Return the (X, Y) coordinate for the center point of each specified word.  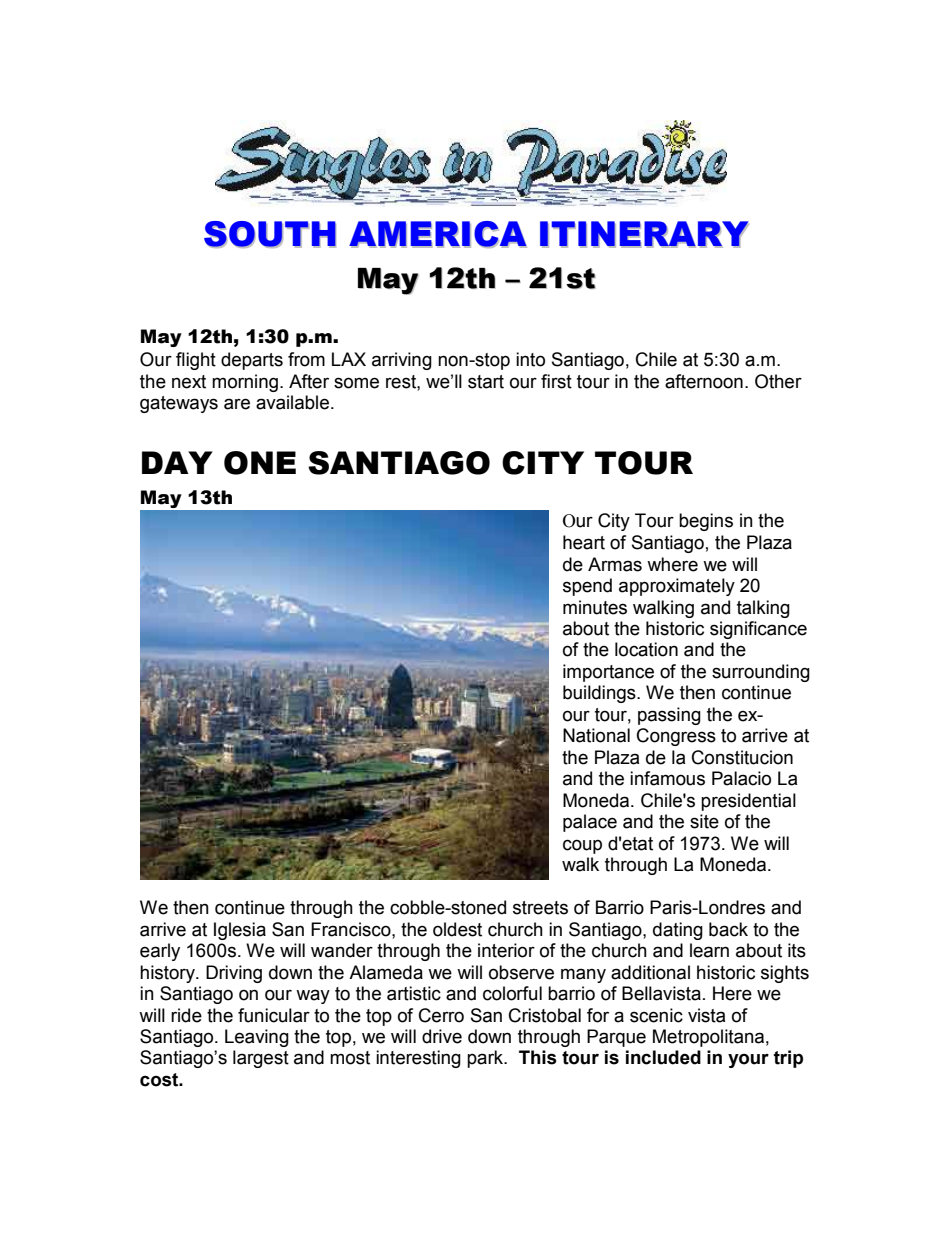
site (704, 821)
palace (590, 823)
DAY (177, 462)
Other (778, 381)
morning (245, 383)
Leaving (257, 1038)
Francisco (352, 929)
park (486, 1059)
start (486, 382)
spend (587, 587)
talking (763, 609)
